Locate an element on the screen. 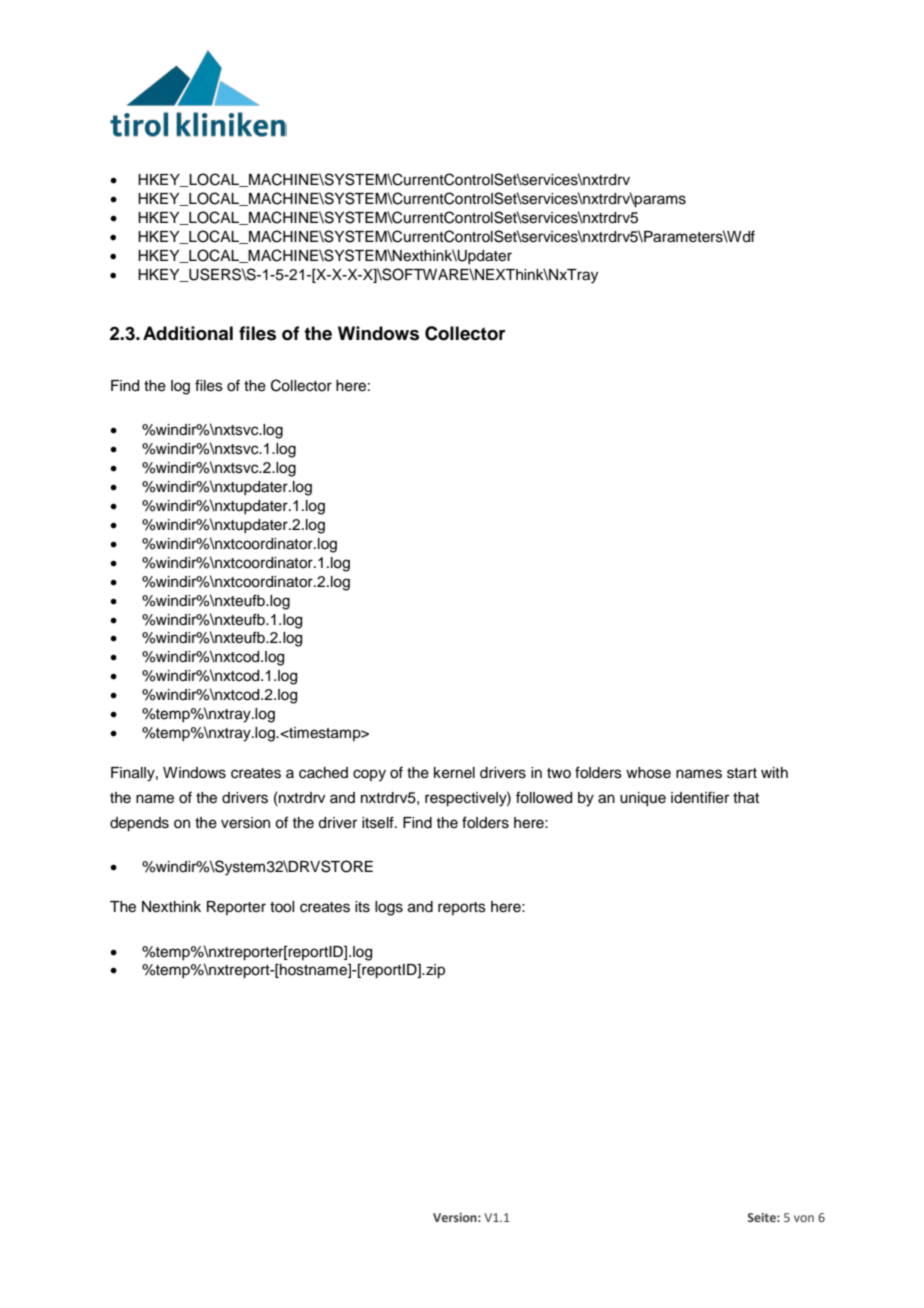  von is located at coordinates (804, 1218).
